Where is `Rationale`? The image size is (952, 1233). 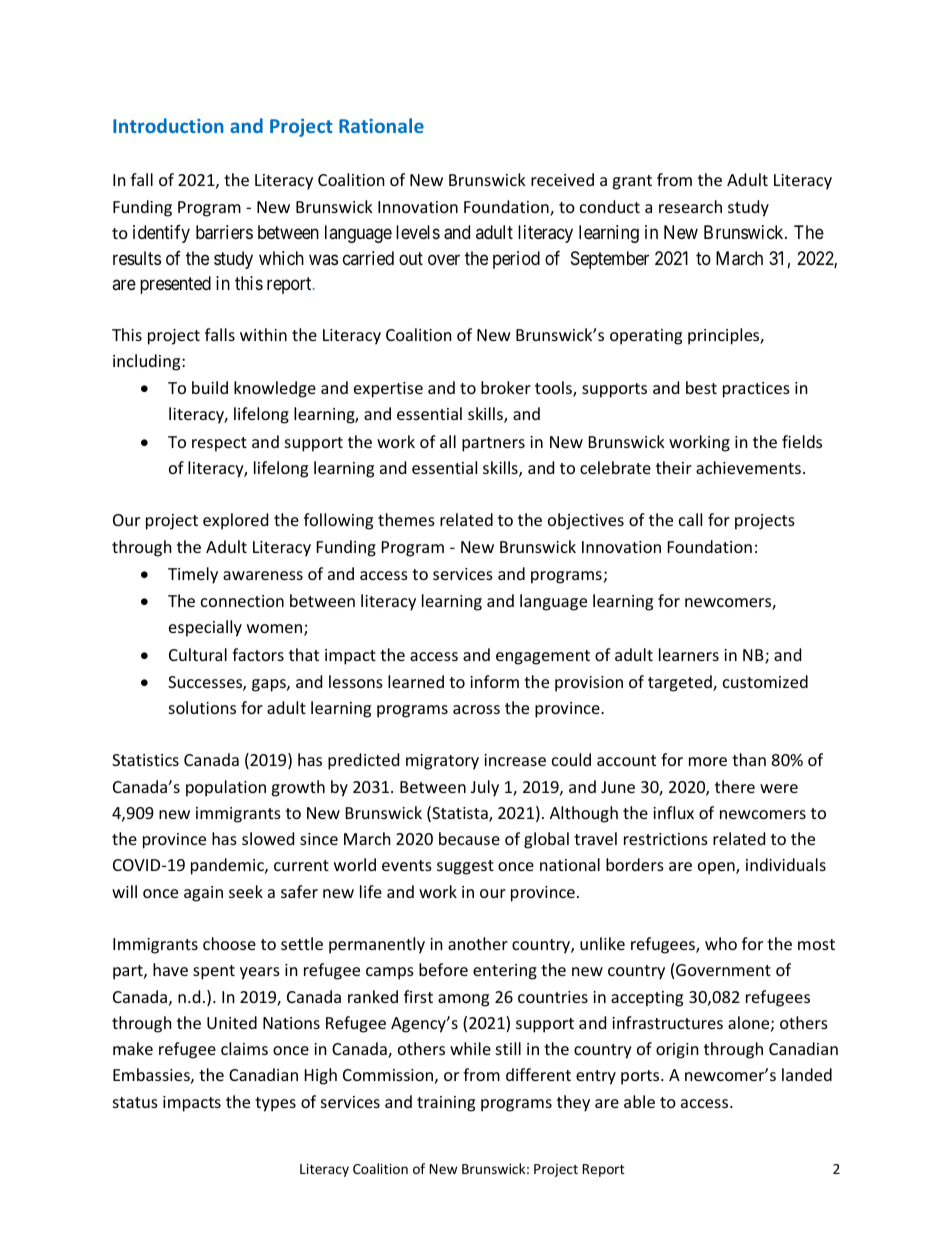
Rationale is located at coordinates (381, 125).
